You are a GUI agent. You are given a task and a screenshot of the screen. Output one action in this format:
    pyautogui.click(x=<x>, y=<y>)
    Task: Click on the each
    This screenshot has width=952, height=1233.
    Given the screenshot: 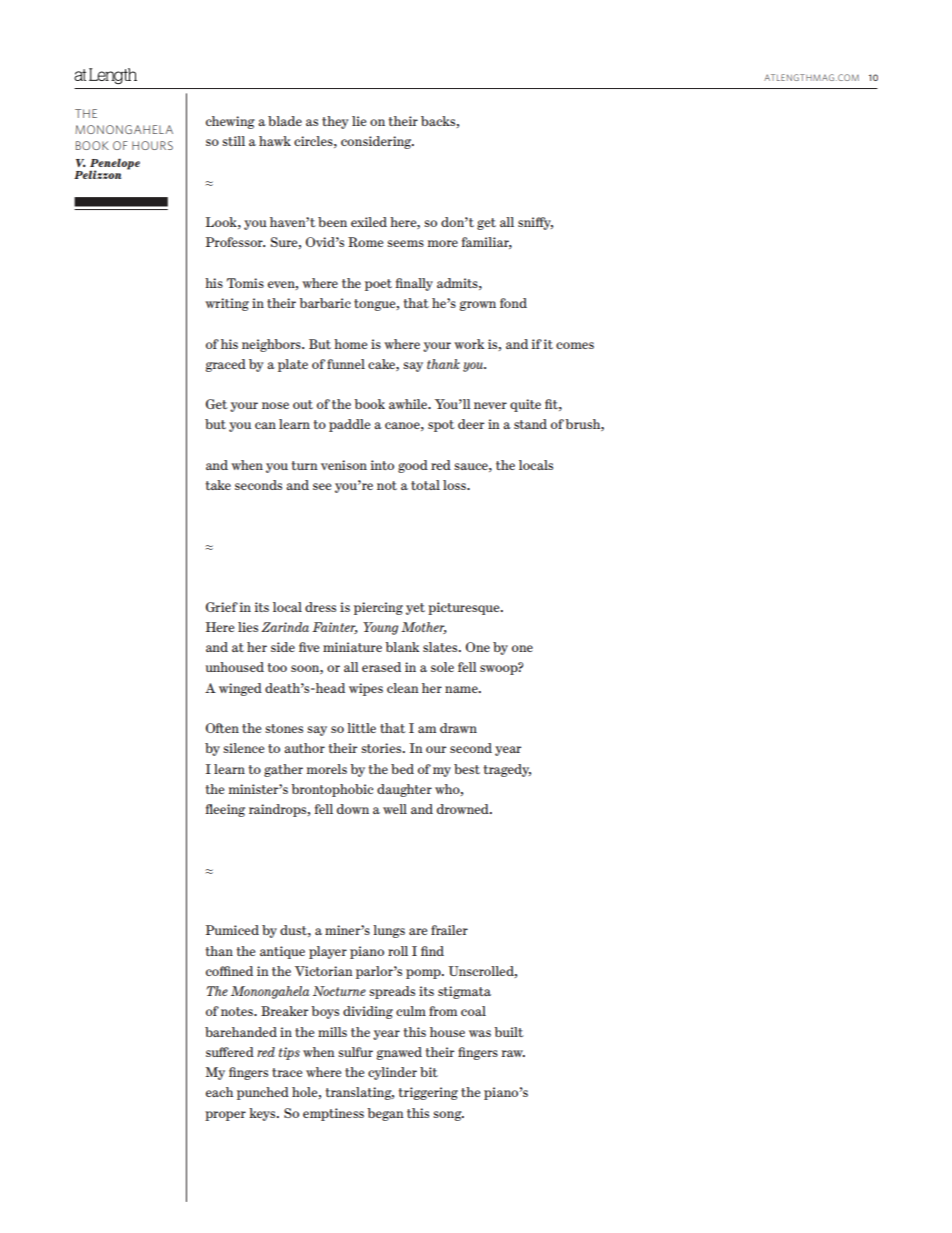 What is the action you would take?
    pyautogui.click(x=219, y=1092)
